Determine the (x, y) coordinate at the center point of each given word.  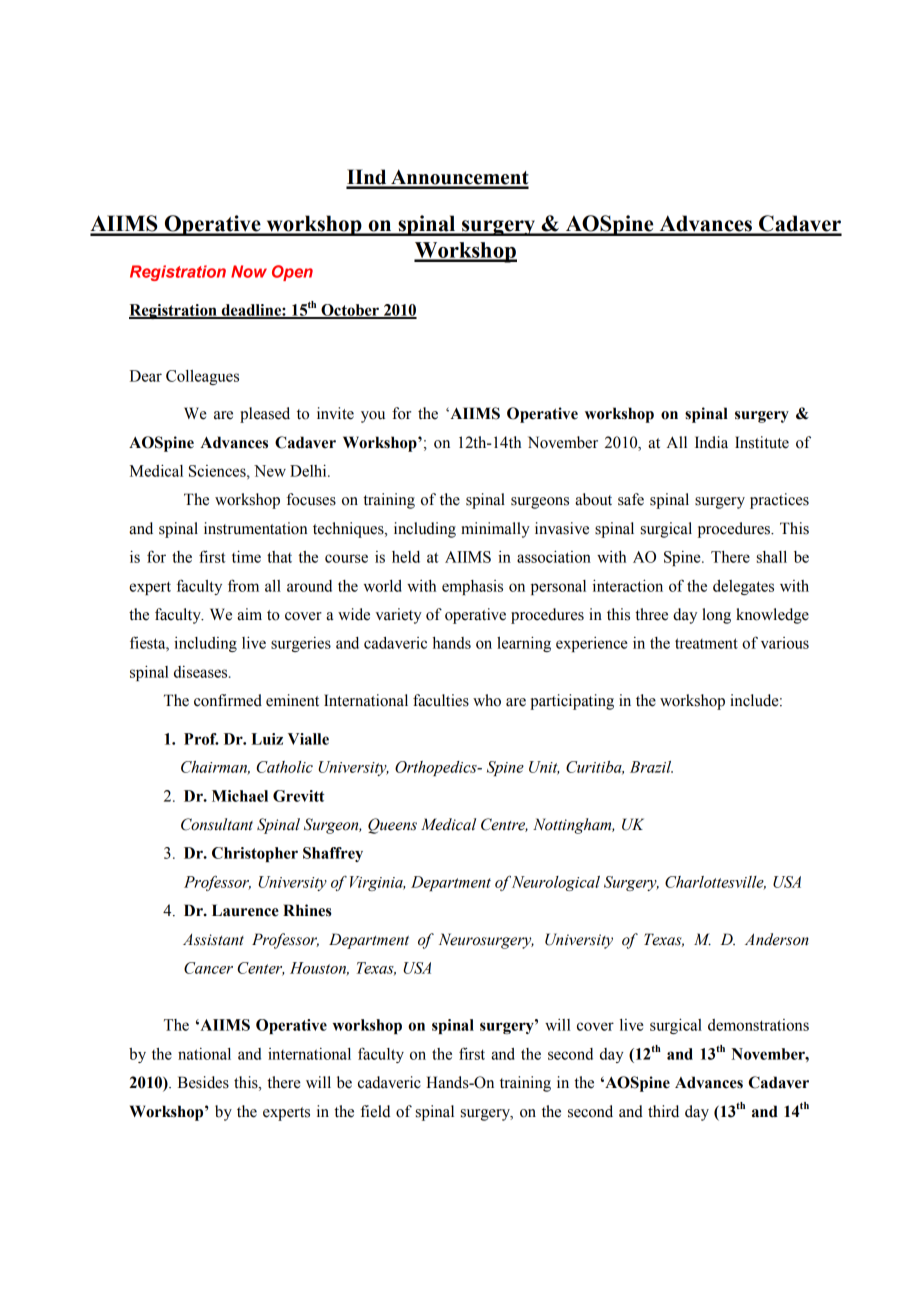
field (375, 1111)
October (350, 311)
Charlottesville (715, 883)
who (487, 700)
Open (292, 273)
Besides (203, 1082)
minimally (495, 530)
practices (779, 501)
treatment (706, 643)
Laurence (245, 910)
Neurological (556, 883)
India (711, 442)
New (270, 471)
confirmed (228, 700)
